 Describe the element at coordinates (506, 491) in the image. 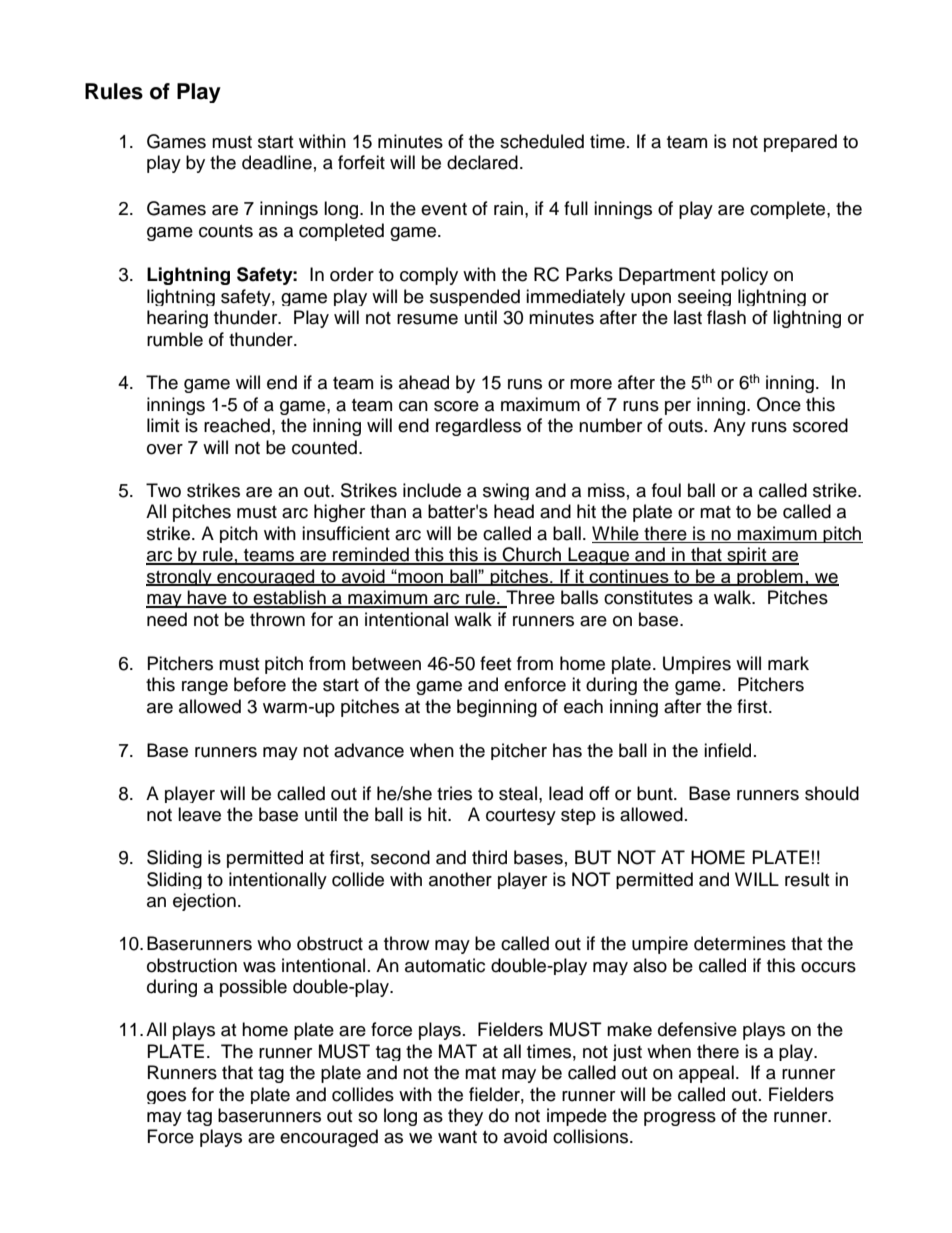

I see `swing` at that location.
